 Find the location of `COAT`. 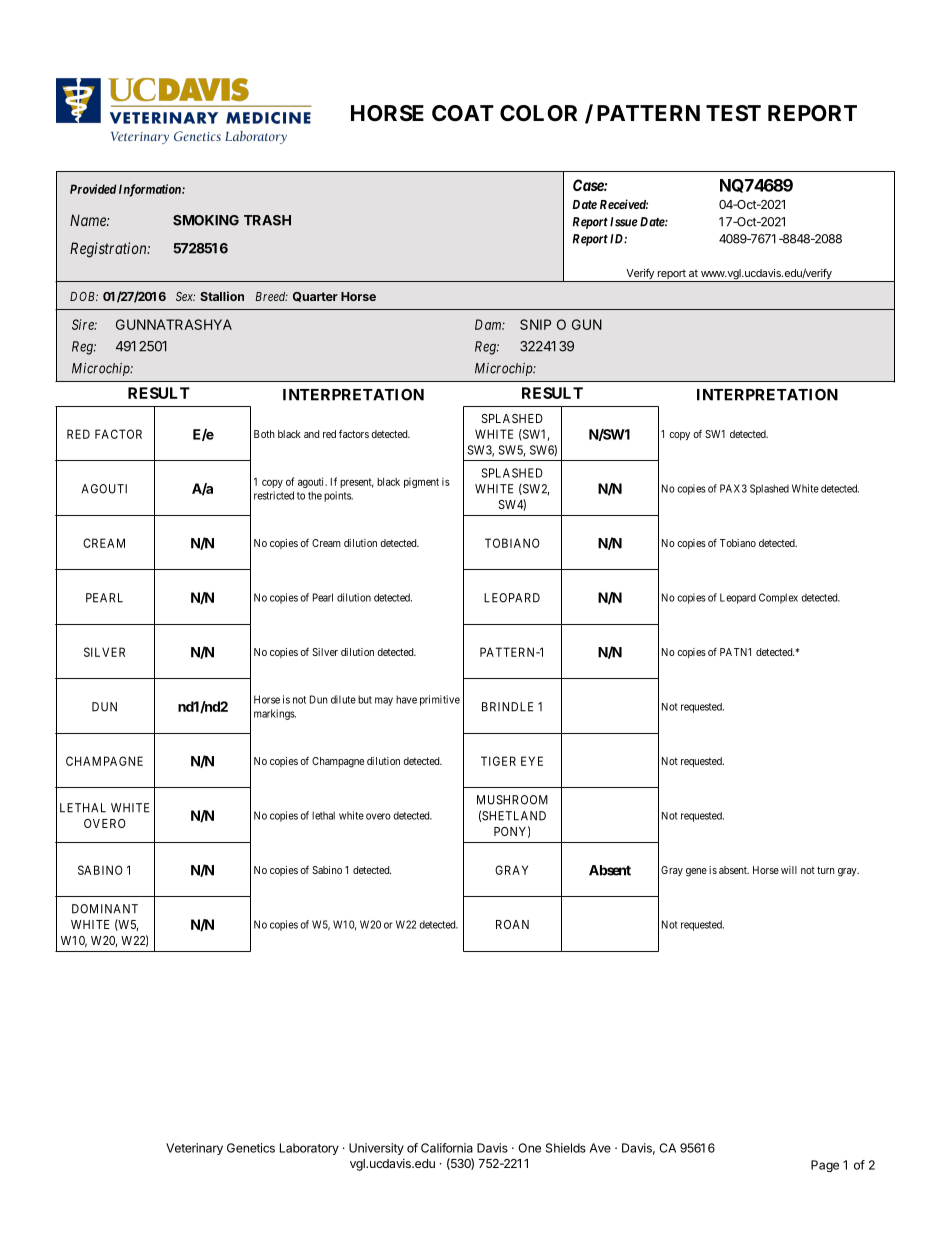

COAT is located at coordinates (463, 113).
